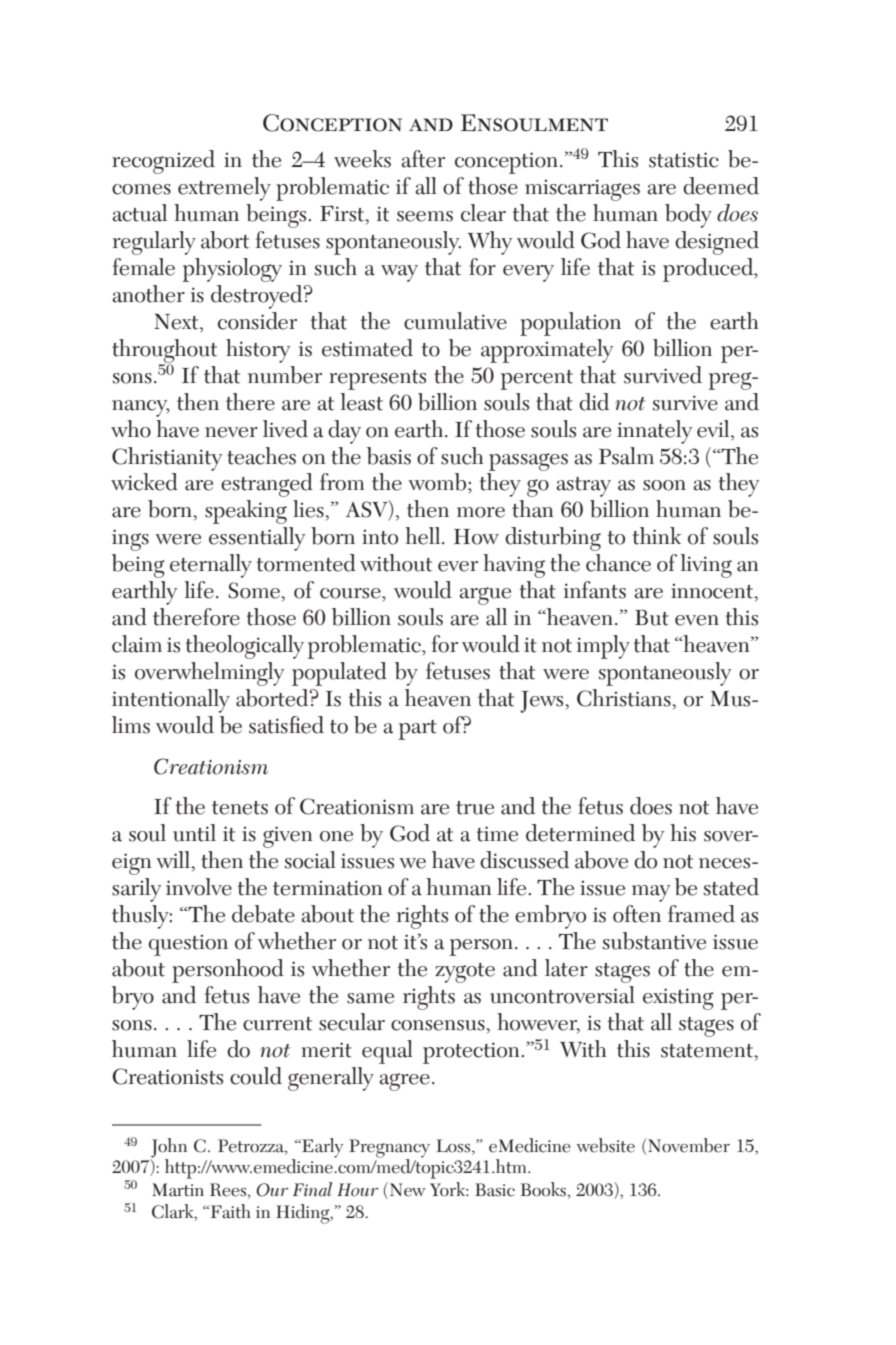  I want to click on seems, so click(425, 216).
